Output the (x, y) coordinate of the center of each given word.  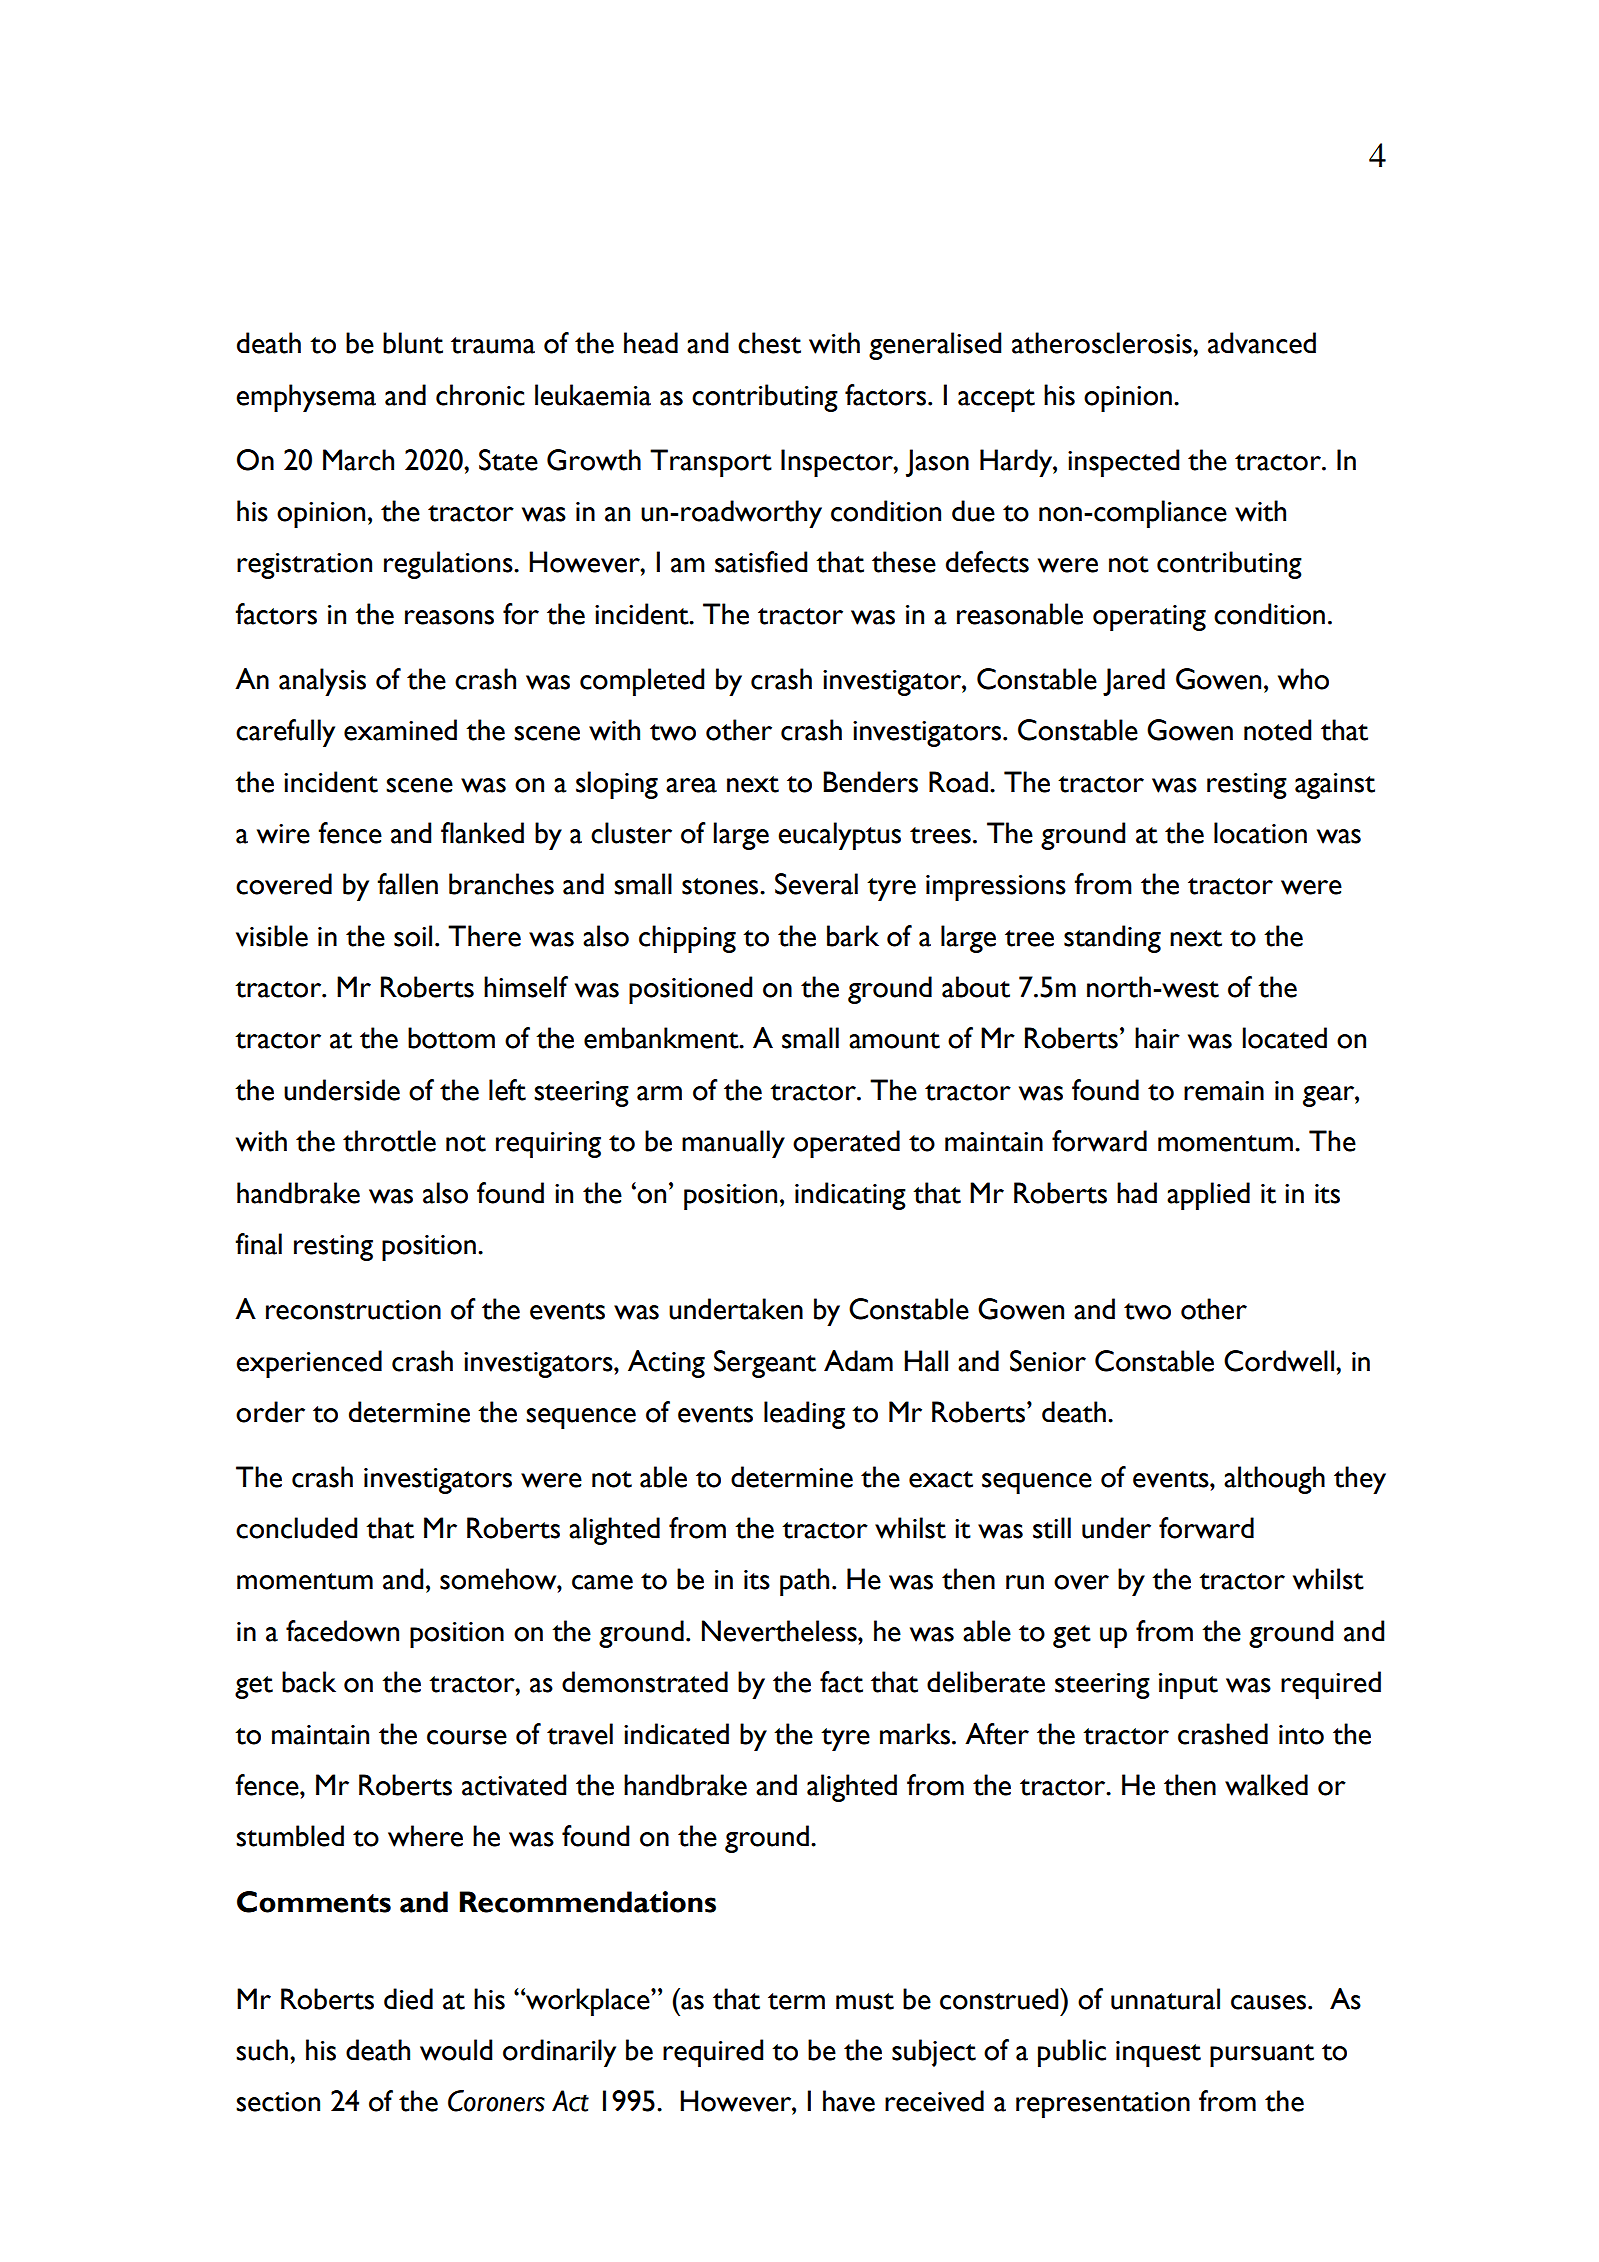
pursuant (1262, 2055)
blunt (413, 343)
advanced (1262, 343)
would (456, 2050)
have (849, 2101)
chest (769, 343)
